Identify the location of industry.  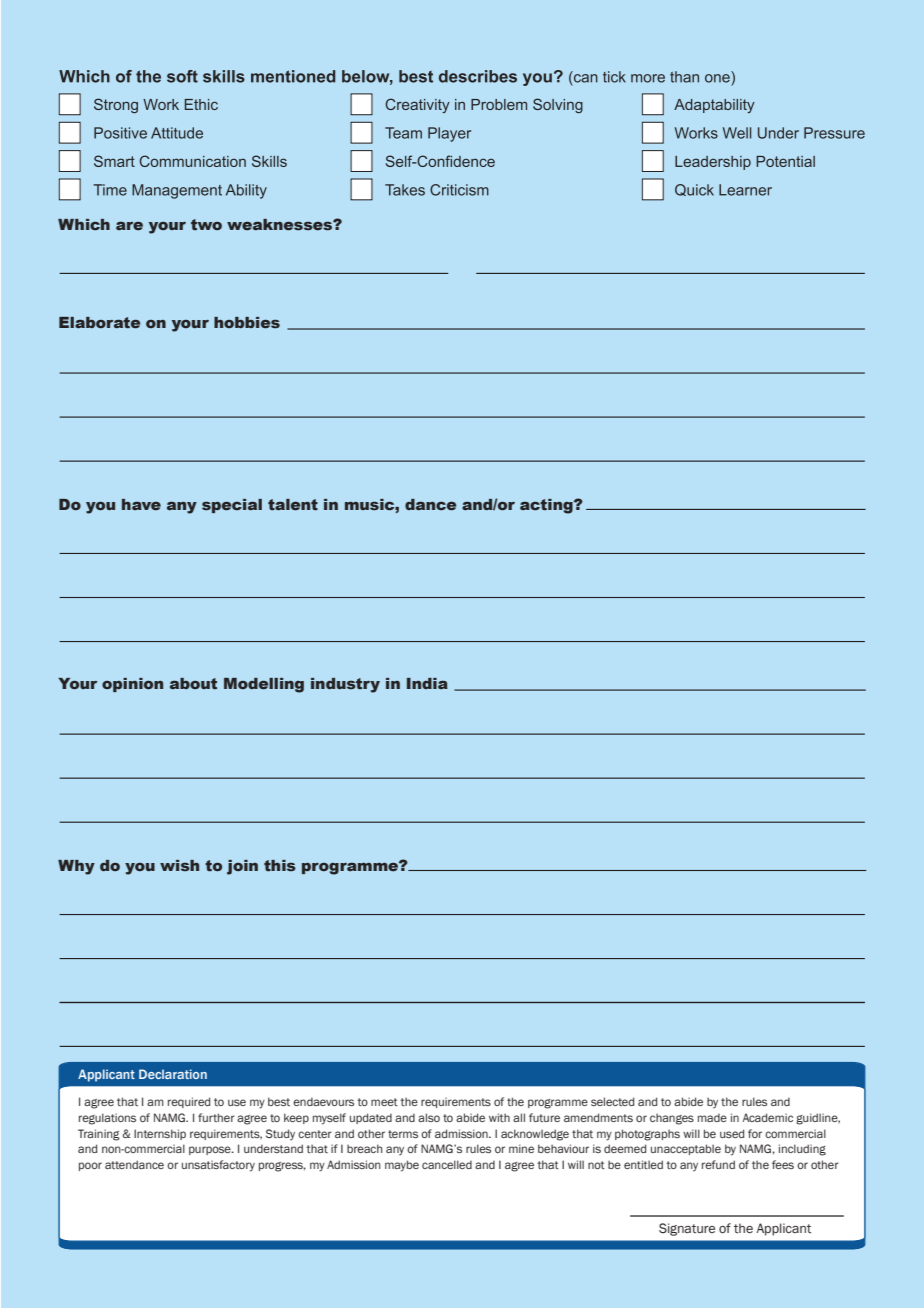
(345, 685).
